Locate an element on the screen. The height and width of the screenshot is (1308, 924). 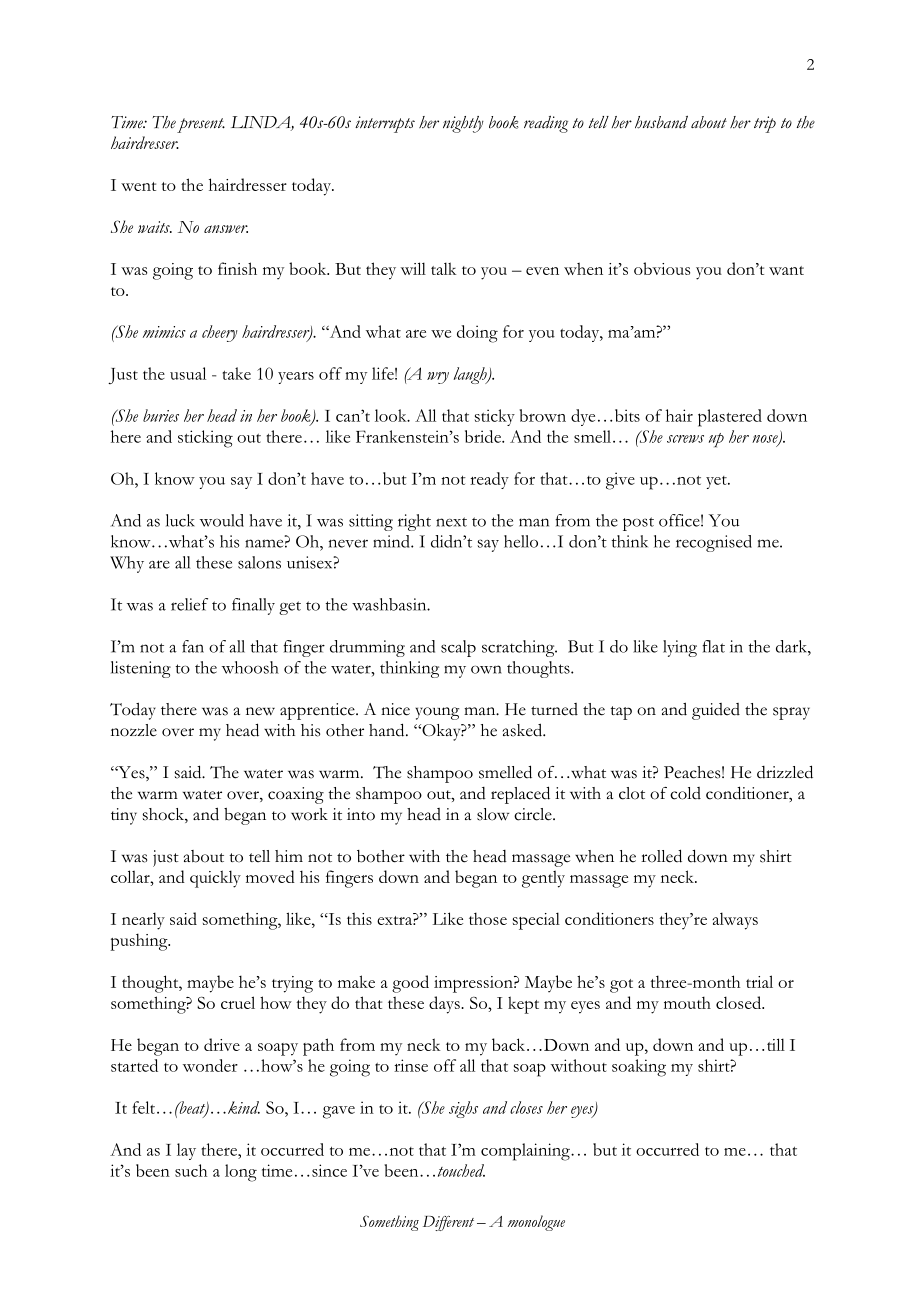
rolled is located at coordinates (661, 856).
